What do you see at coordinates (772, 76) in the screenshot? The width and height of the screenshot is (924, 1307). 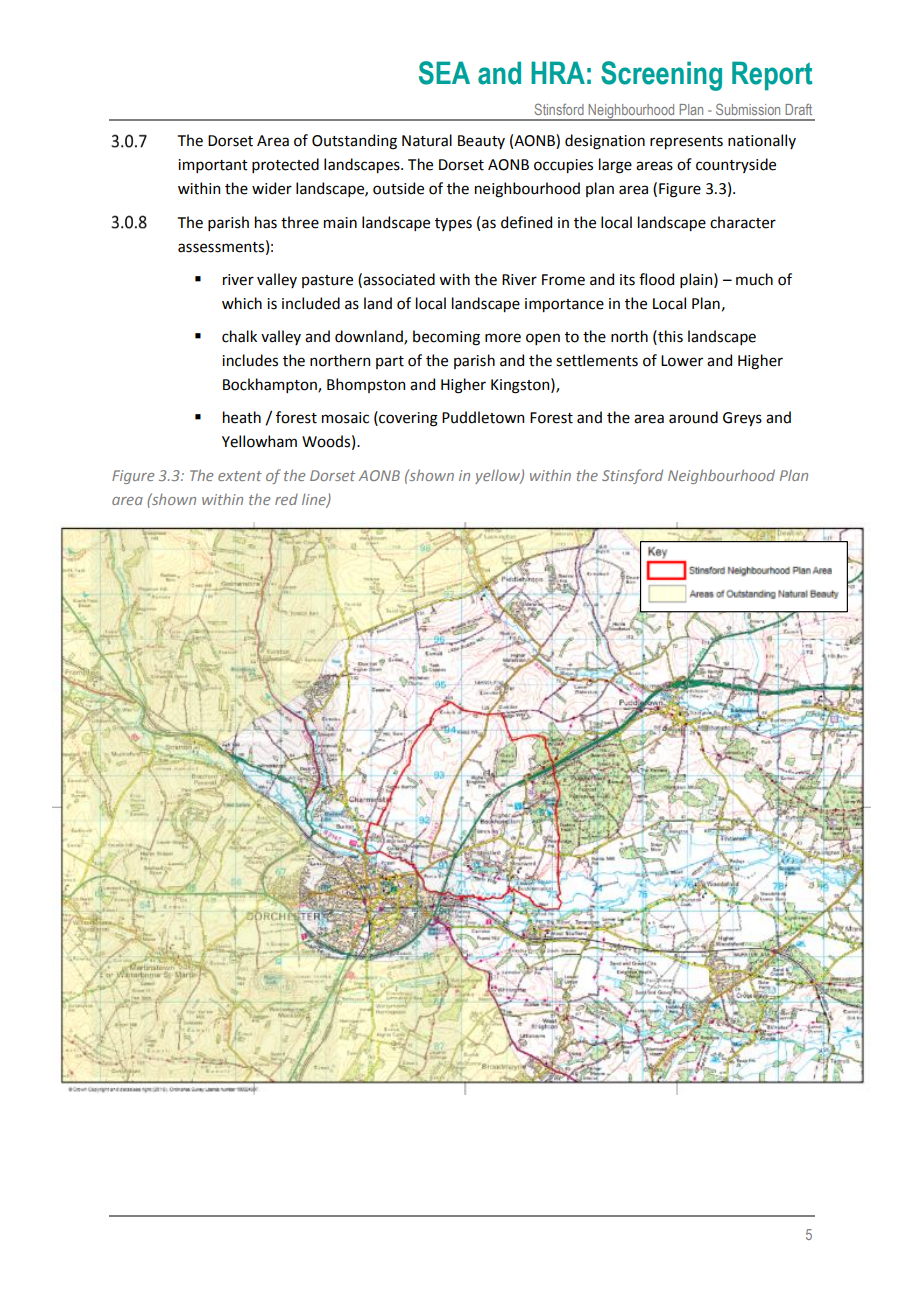 I see `Report` at bounding box center [772, 76].
